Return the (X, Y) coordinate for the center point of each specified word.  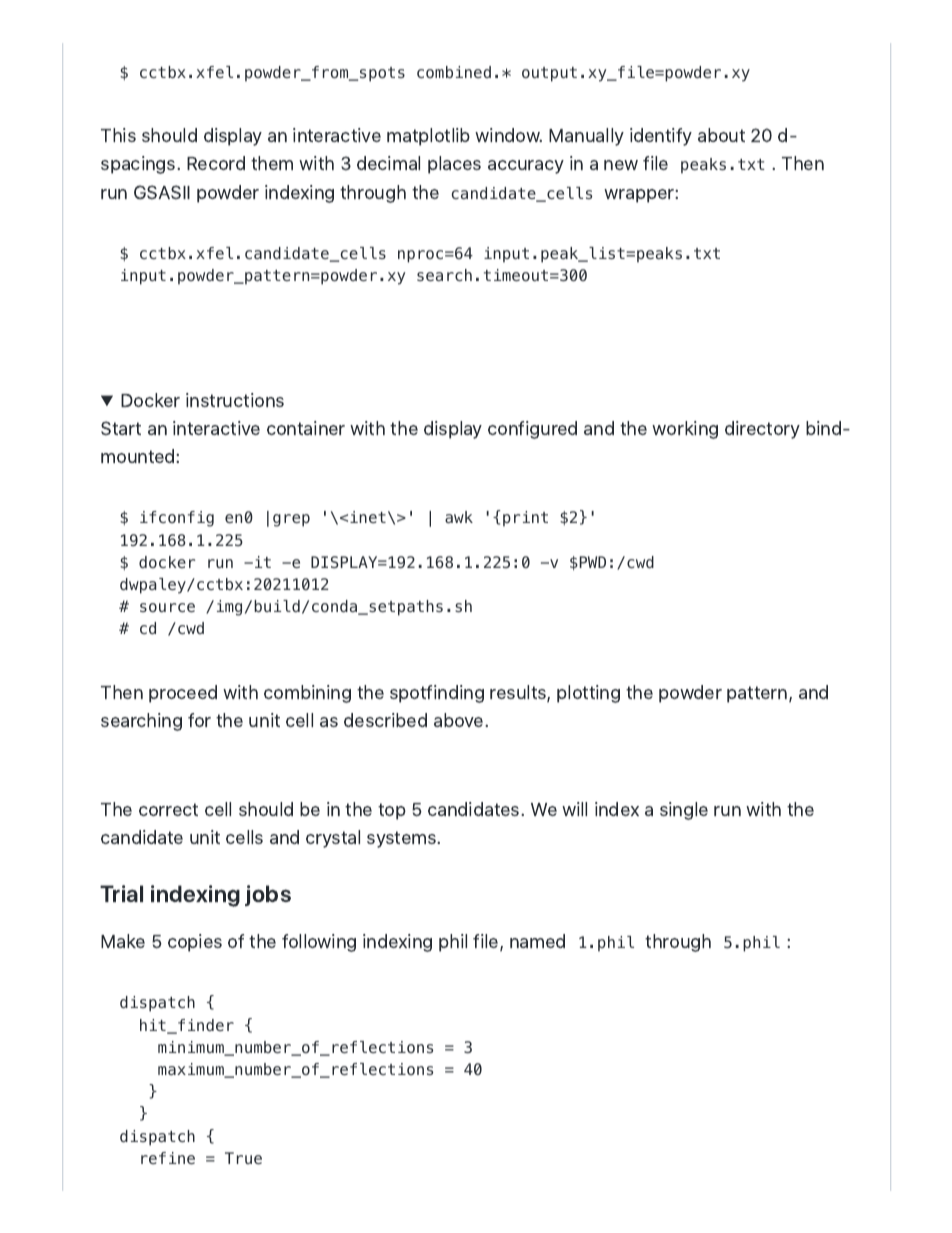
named (537, 941)
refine (168, 1158)
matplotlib (428, 137)
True (243, 1158)
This (118, 135)
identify (661, 137)
